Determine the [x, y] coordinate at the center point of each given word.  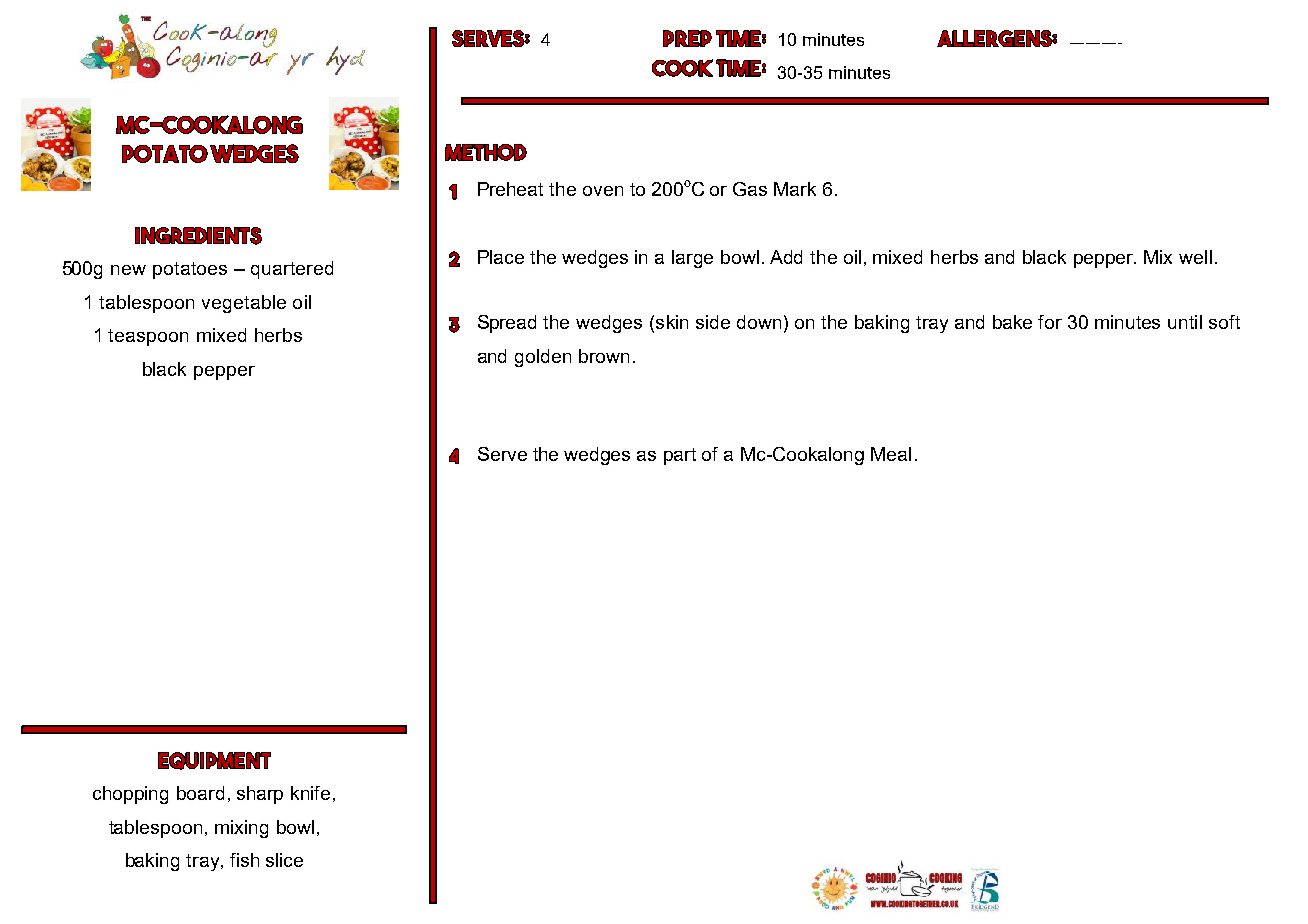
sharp [260, 795]
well [1195, 257]
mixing [241, 829]
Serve [502, 454]
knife [310, 793]
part [680, 456]
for [1050, 322]
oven [603, 191]
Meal [891, 454]
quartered [292, 270]
